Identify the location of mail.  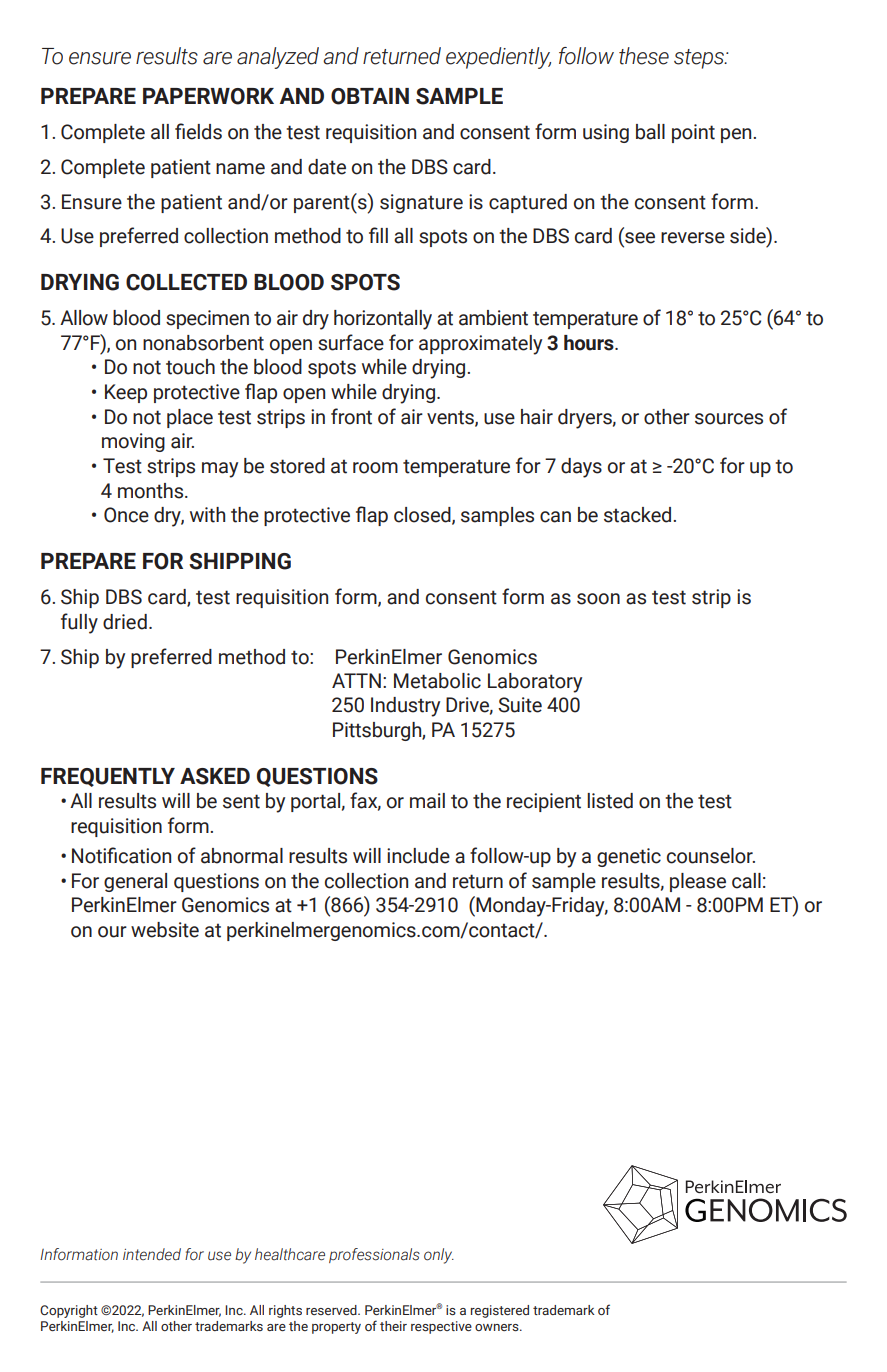
(427, 801).
